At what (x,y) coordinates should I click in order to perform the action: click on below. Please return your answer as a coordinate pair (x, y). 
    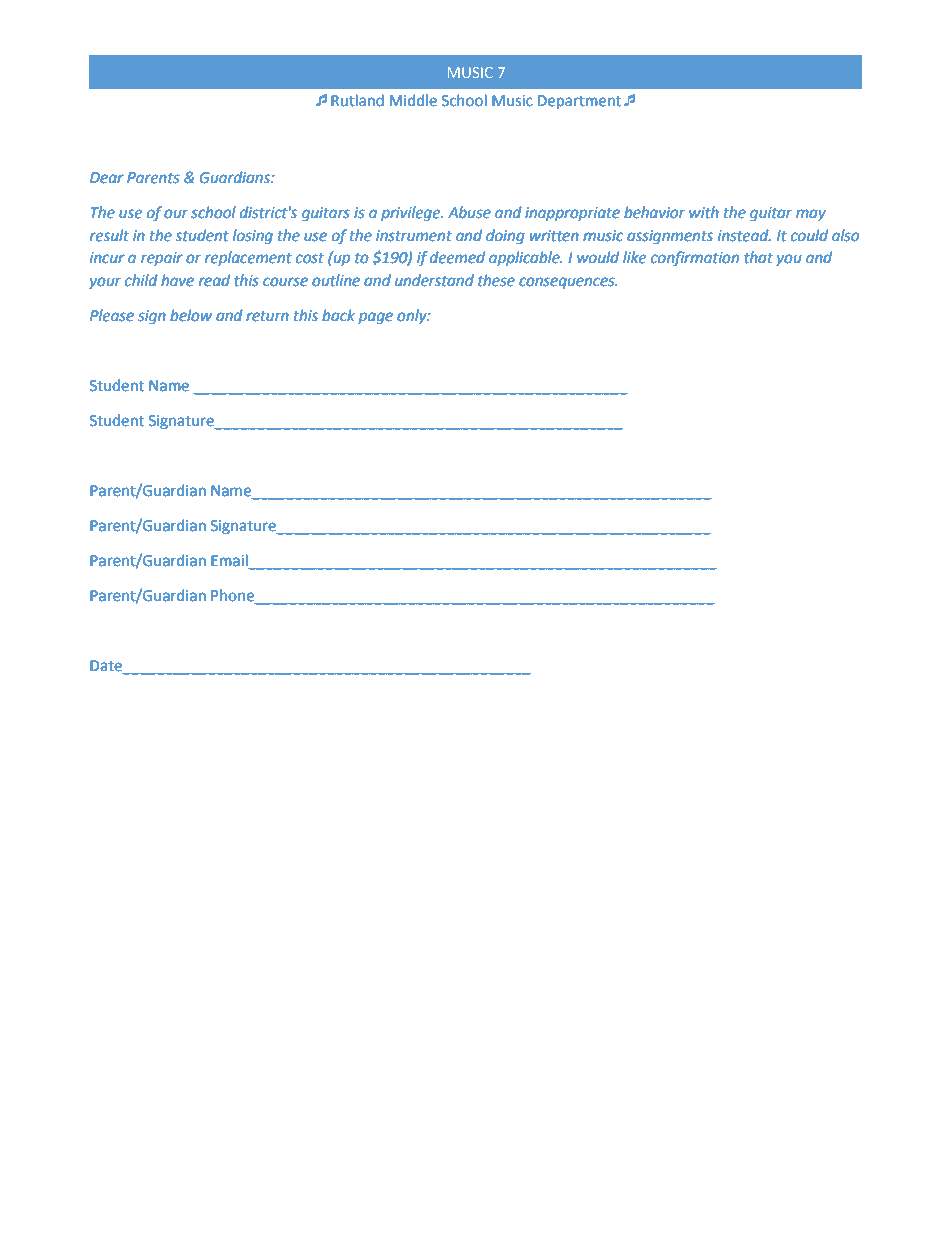
    Looking at the image, I should click on (191, 315).
